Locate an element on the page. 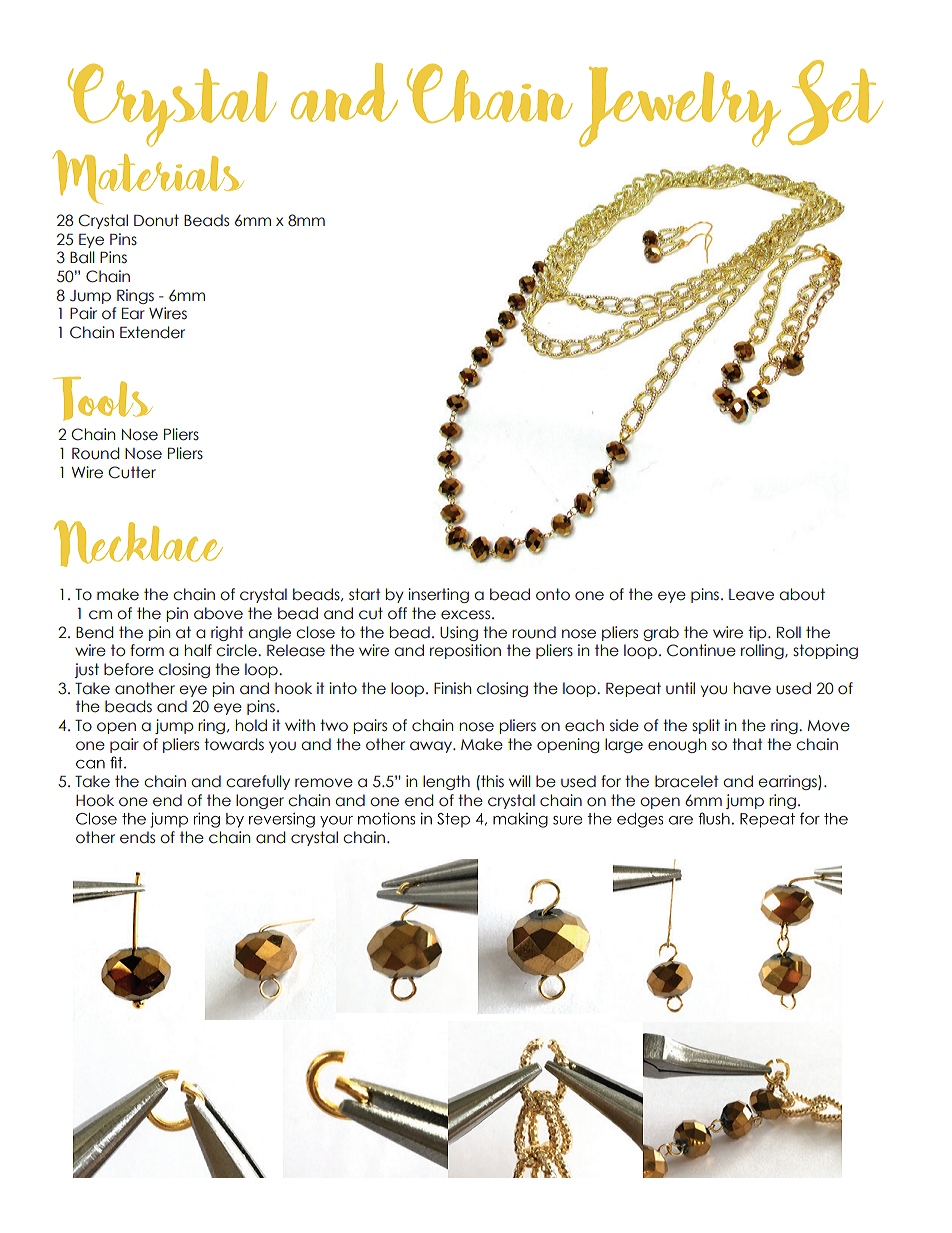  Leave is located at coordinates (751, 595).
